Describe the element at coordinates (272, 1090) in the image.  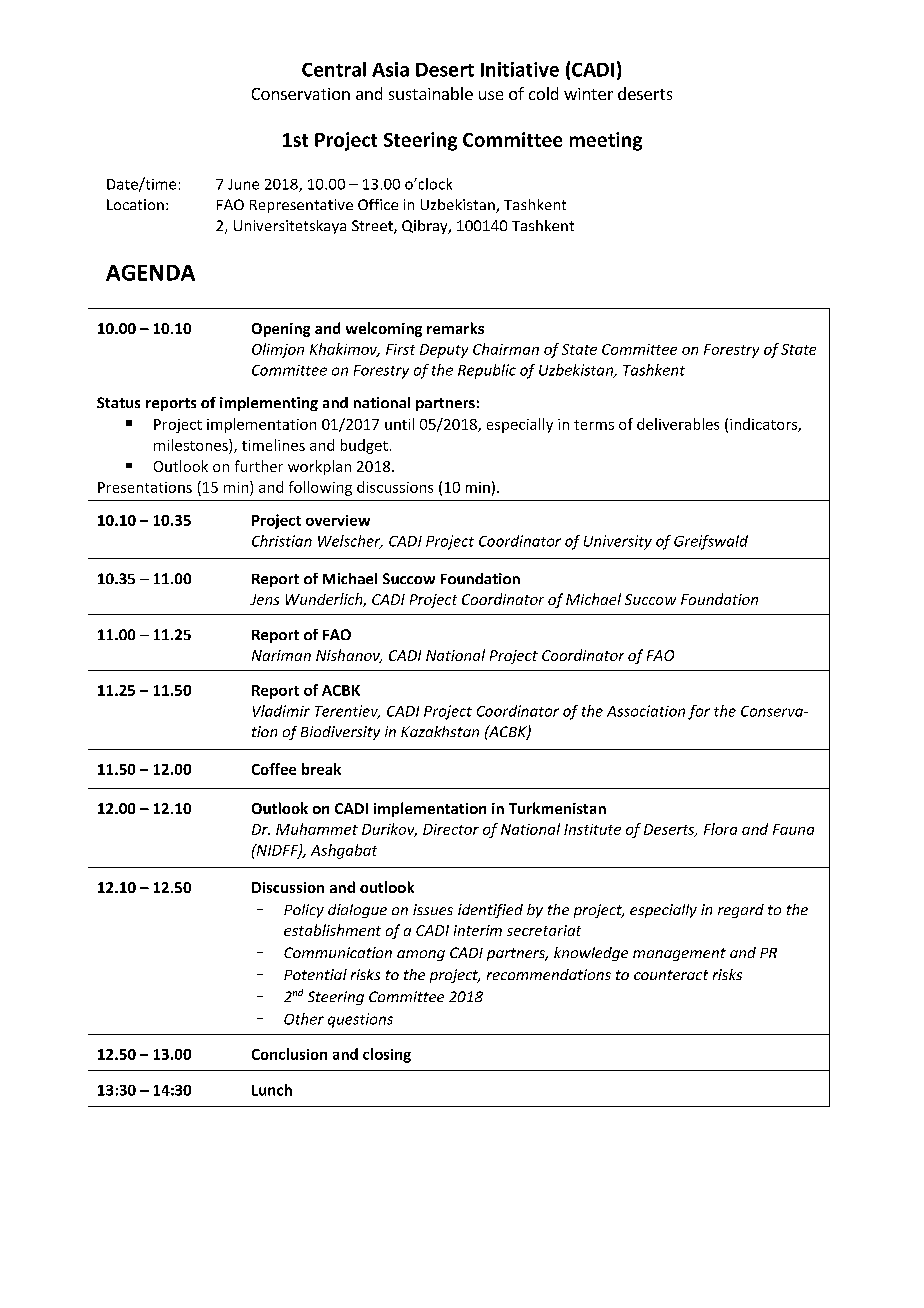
I see `Lunch` at that location.
